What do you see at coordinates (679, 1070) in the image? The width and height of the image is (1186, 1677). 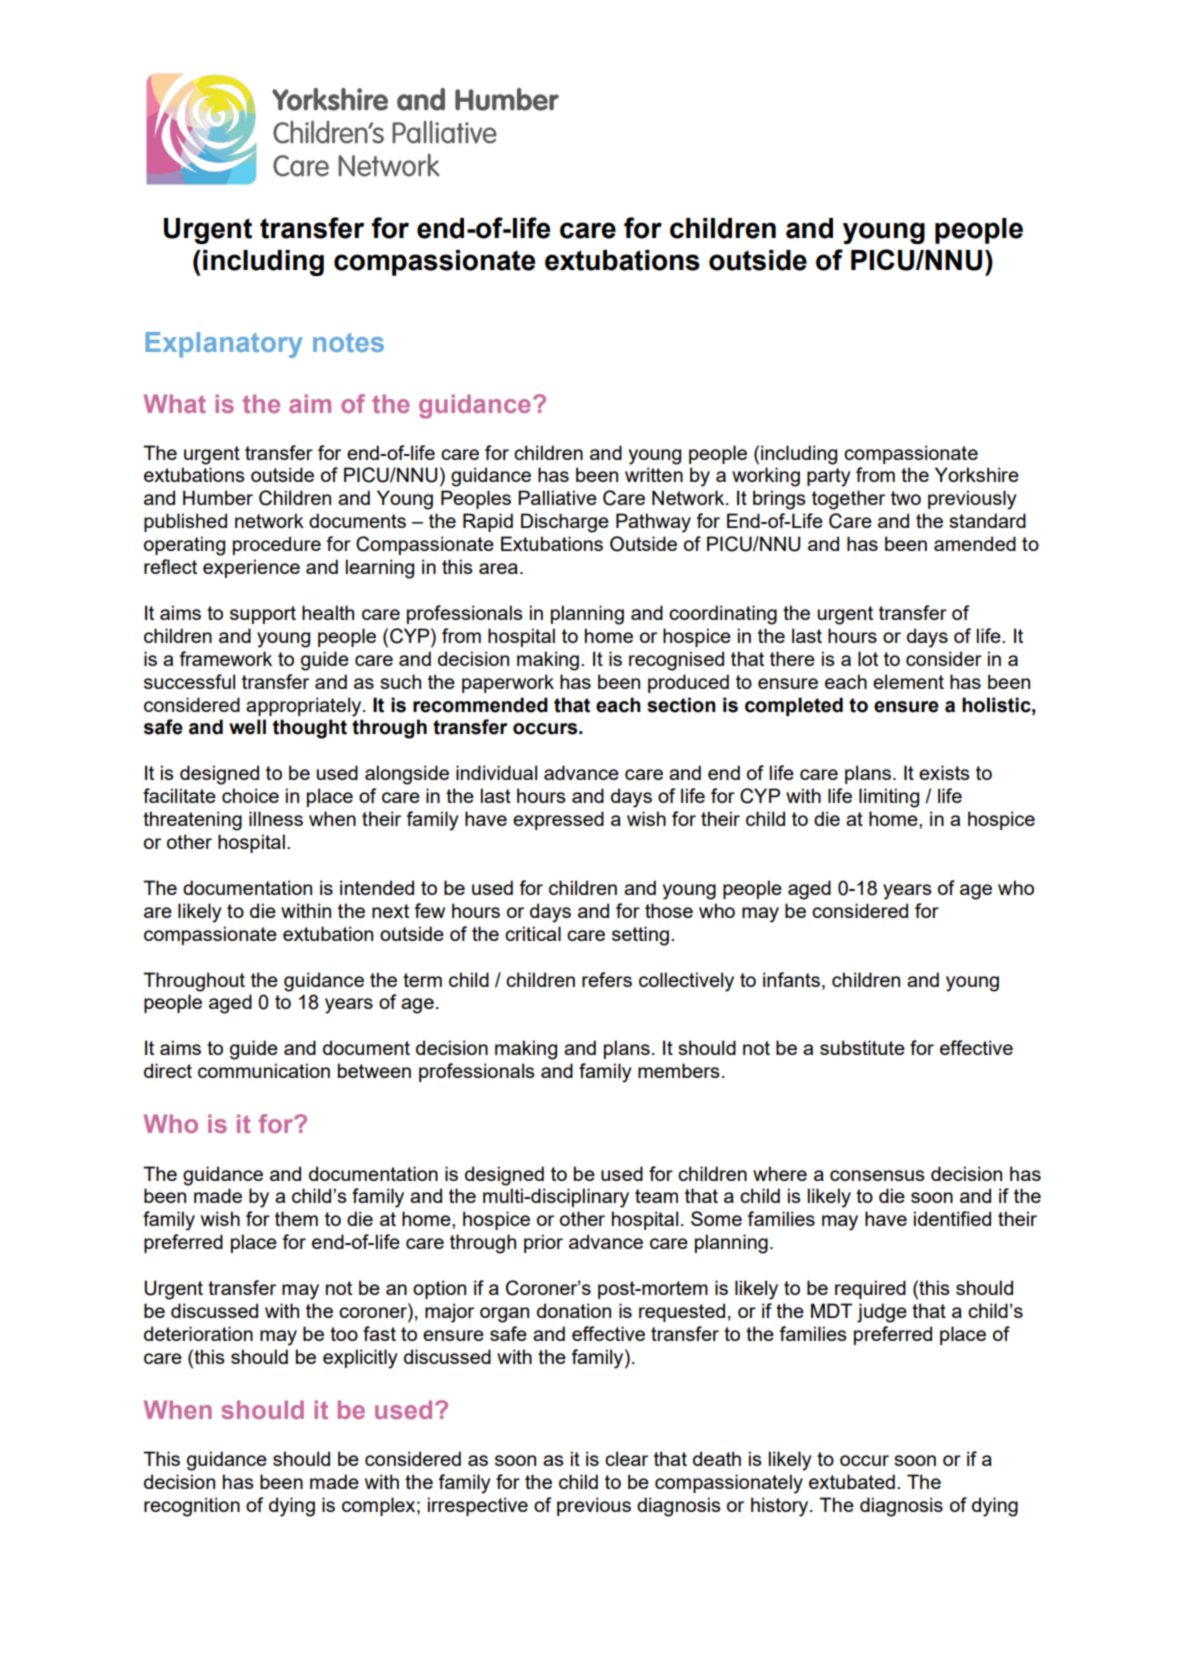 I see `members` at bounding box center [679, 1070].
